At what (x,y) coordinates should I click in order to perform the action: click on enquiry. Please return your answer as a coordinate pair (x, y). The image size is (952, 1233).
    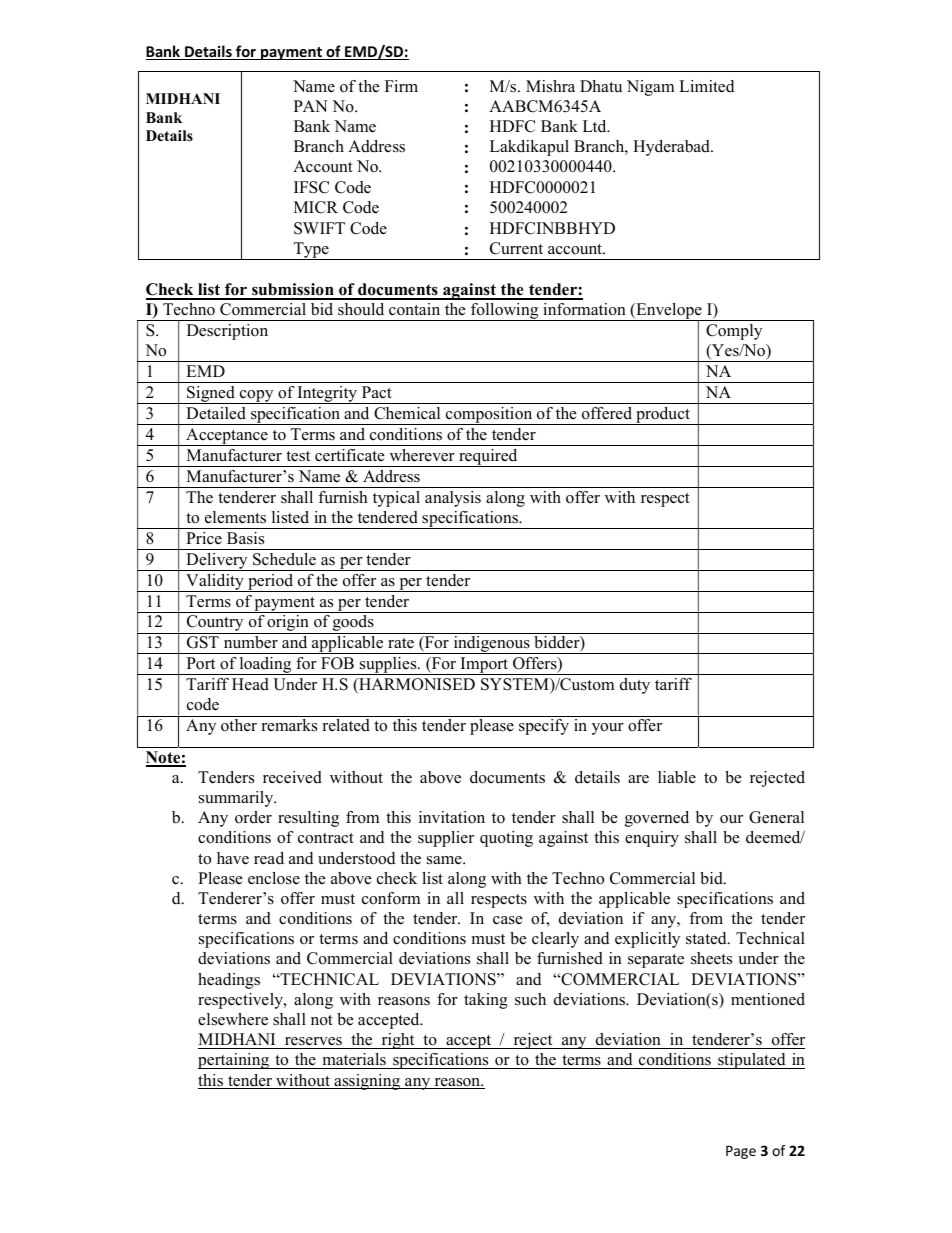
    Looking at the image, I should click on (652, 839).
